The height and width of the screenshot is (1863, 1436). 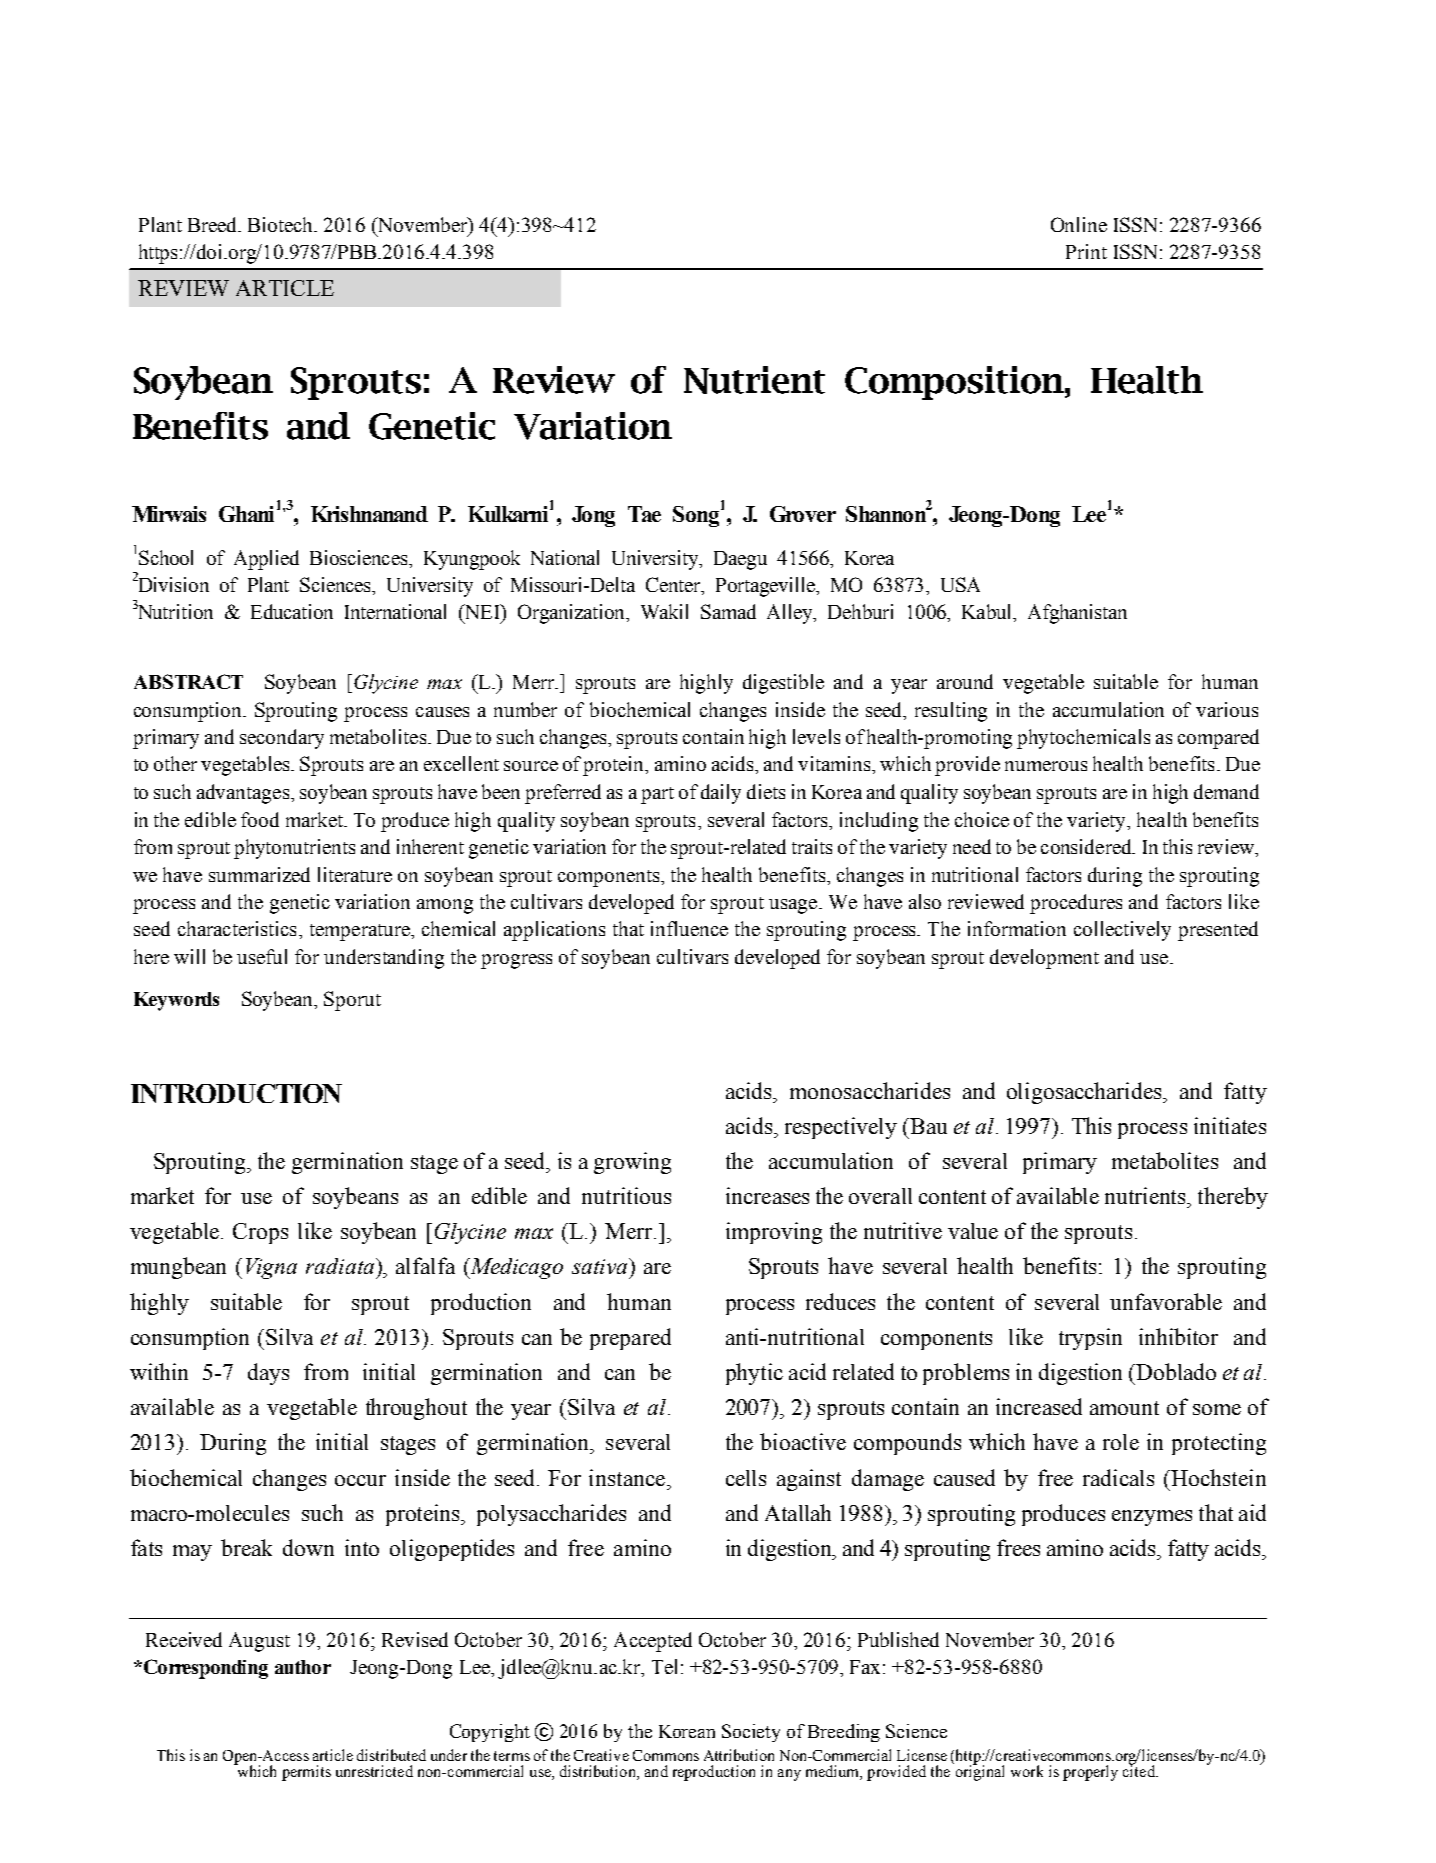 I want to click on daily, so click(x=721, y=794).
